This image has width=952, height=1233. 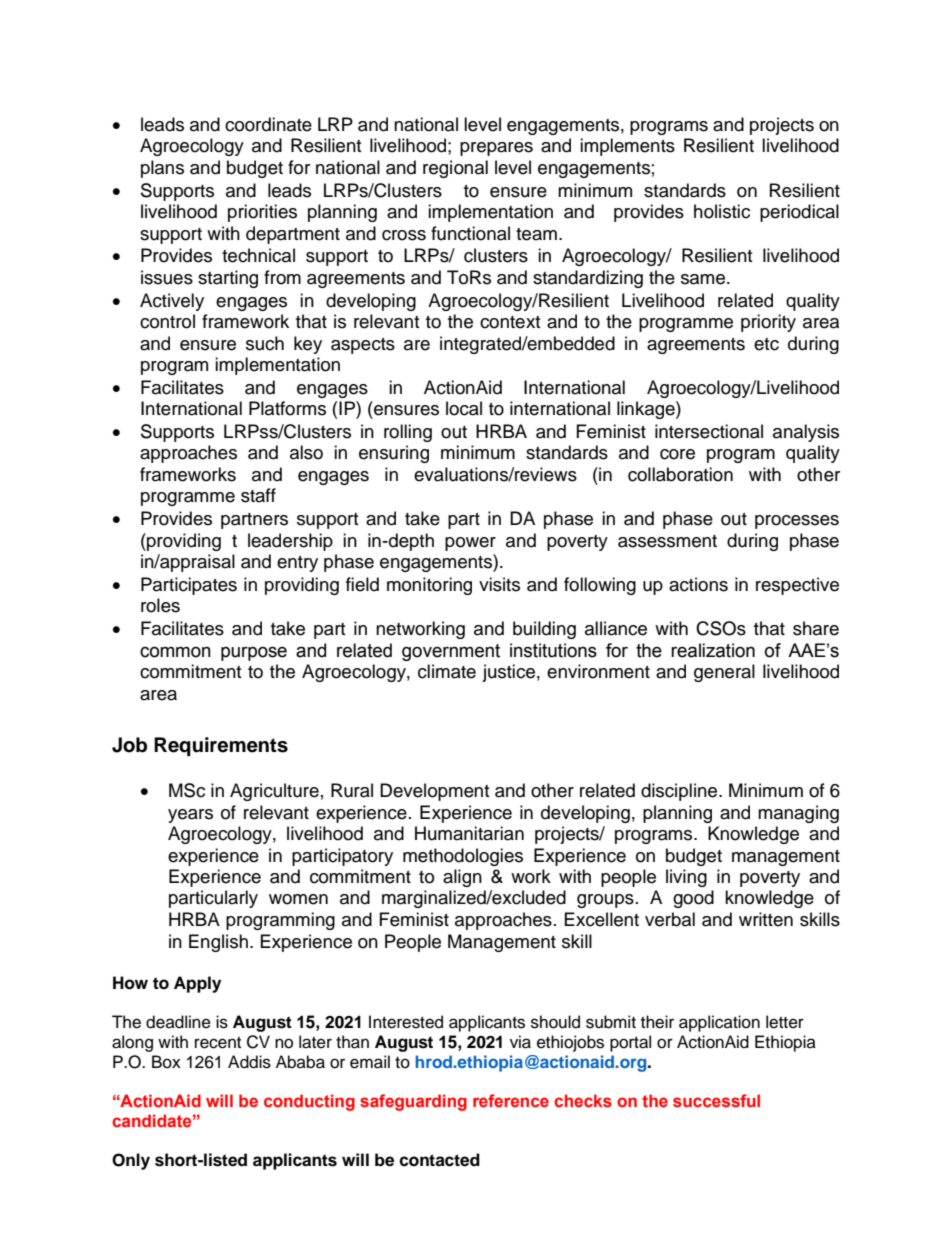 What do you see at coordinates (680, 792) in the image?
I see `discipline` at bounding box center [680, 792].
